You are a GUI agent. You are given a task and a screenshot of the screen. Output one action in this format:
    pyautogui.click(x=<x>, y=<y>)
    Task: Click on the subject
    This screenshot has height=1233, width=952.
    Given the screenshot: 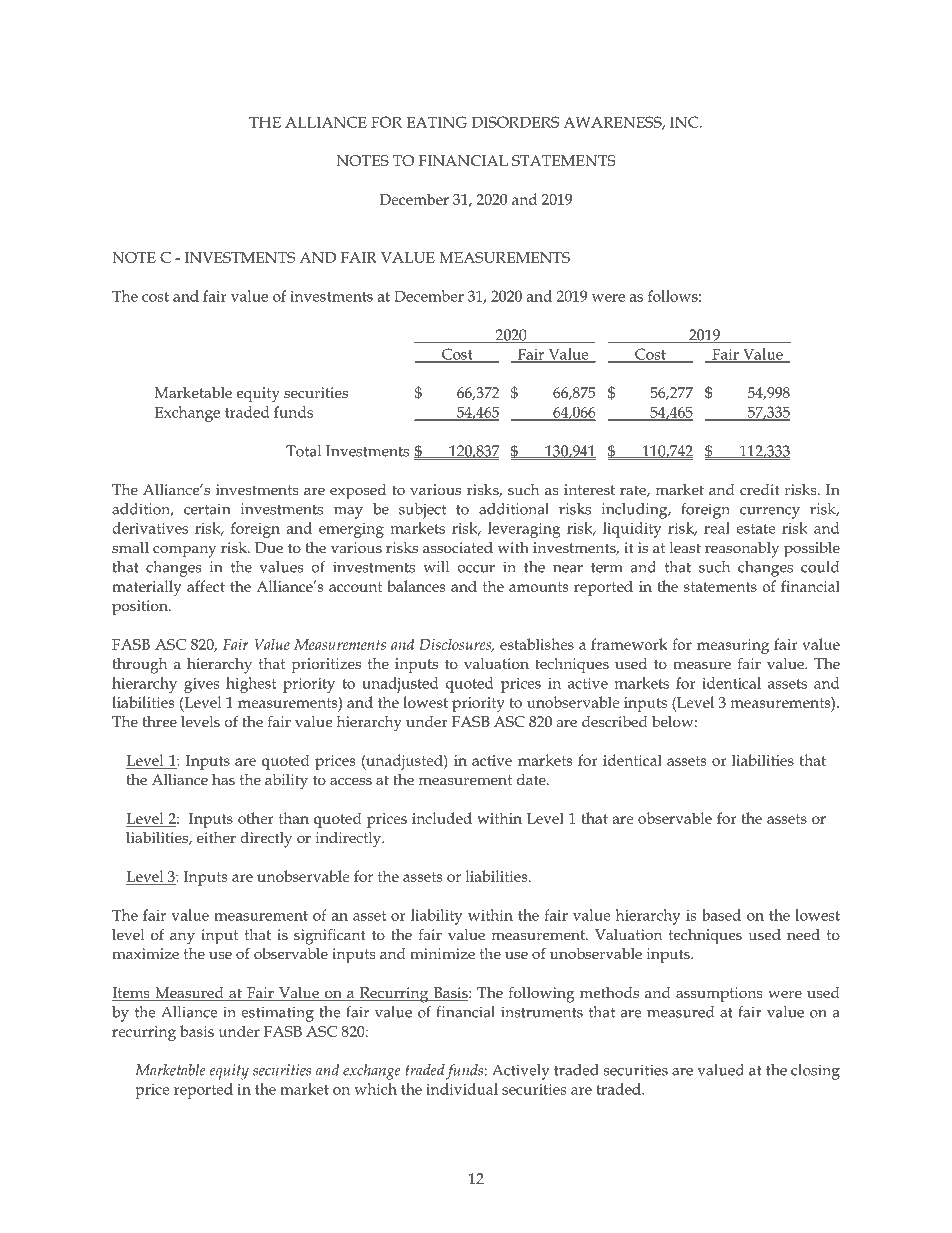 What is the action you would take?
    pyautogui.click(x=422, y=511)
